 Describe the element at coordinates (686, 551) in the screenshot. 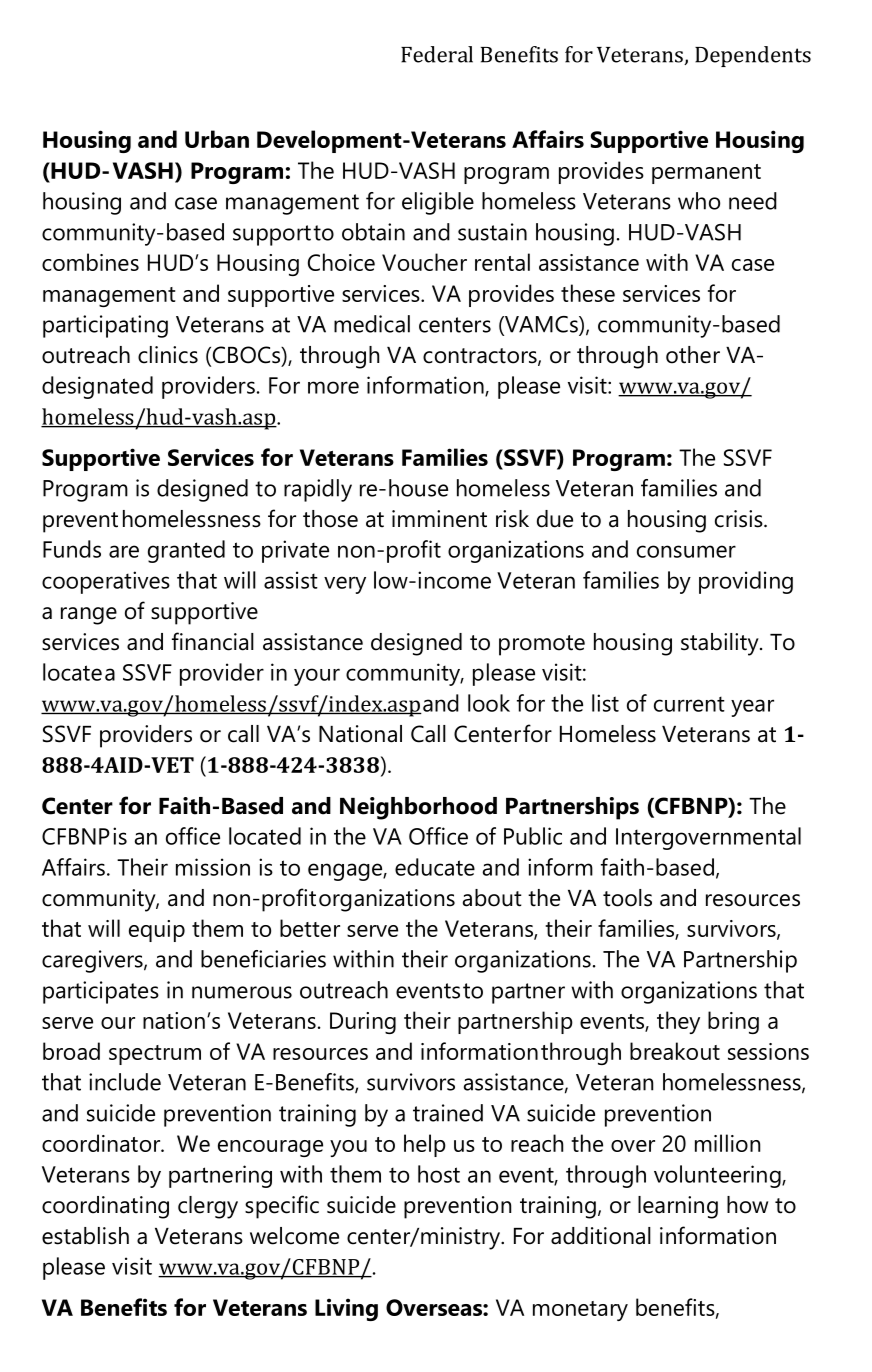

I see `consumer` at that location.
